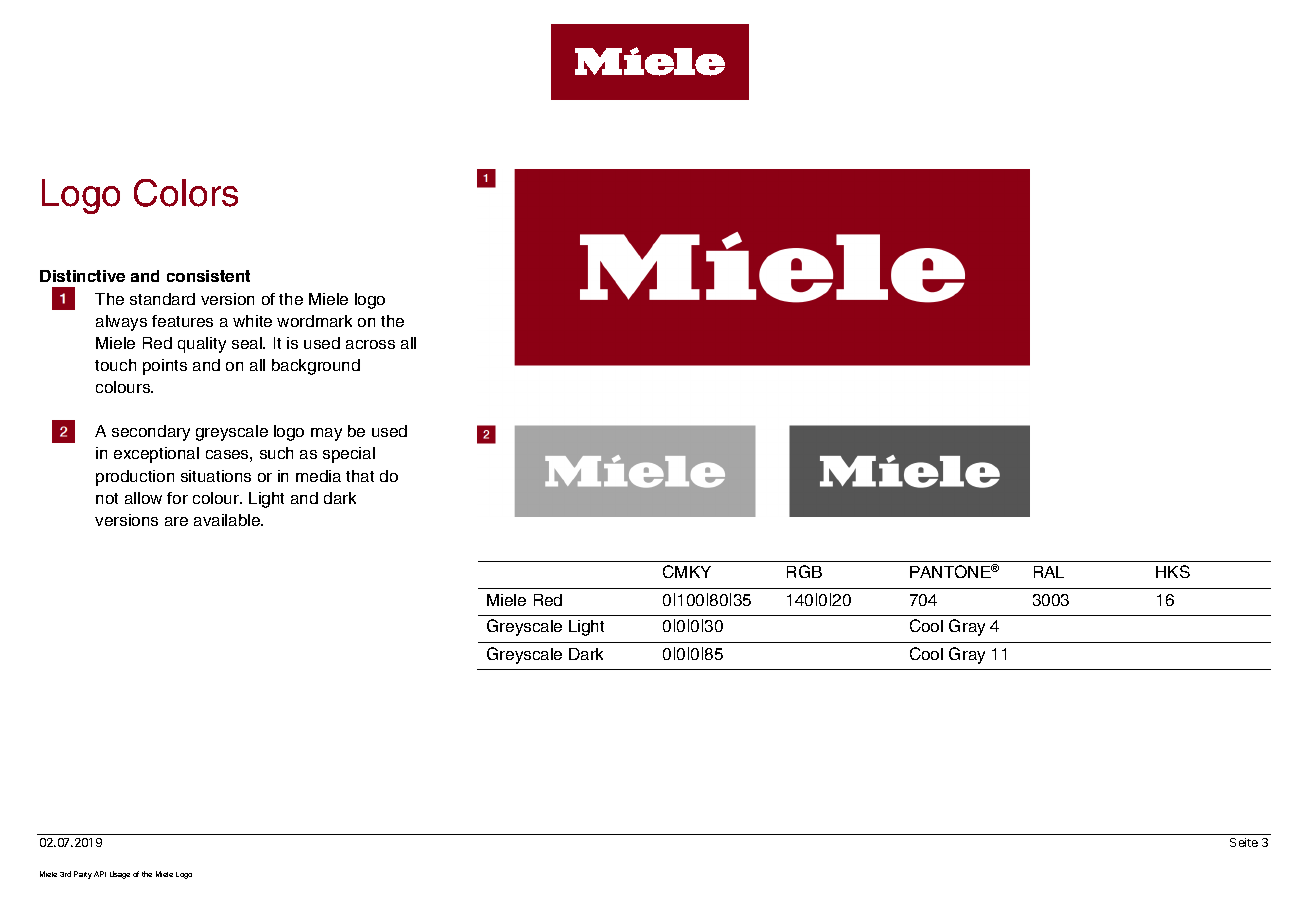  I want to click on across, so click(370, 344).
